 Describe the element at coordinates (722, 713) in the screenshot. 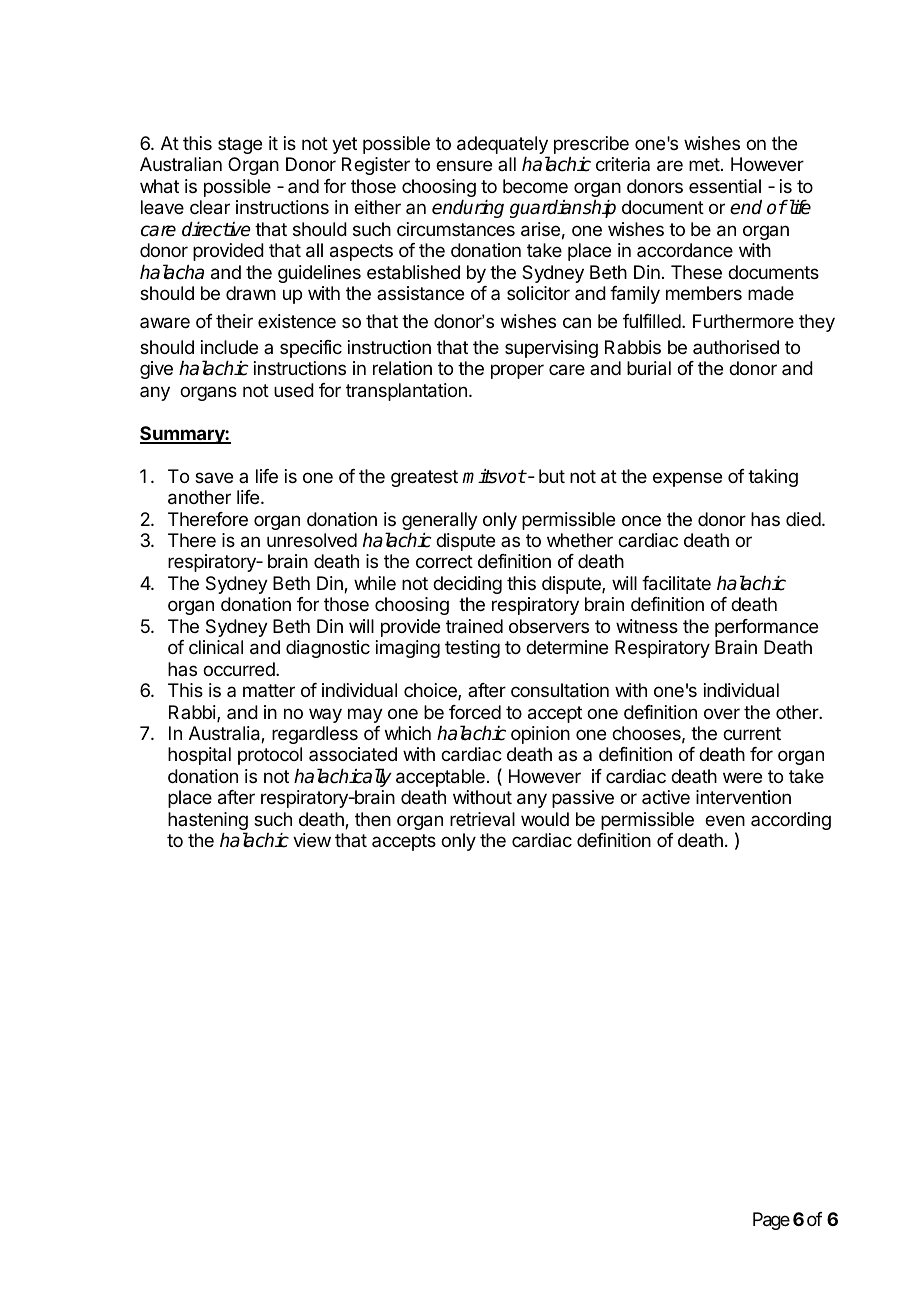

I see `over` at that location.
